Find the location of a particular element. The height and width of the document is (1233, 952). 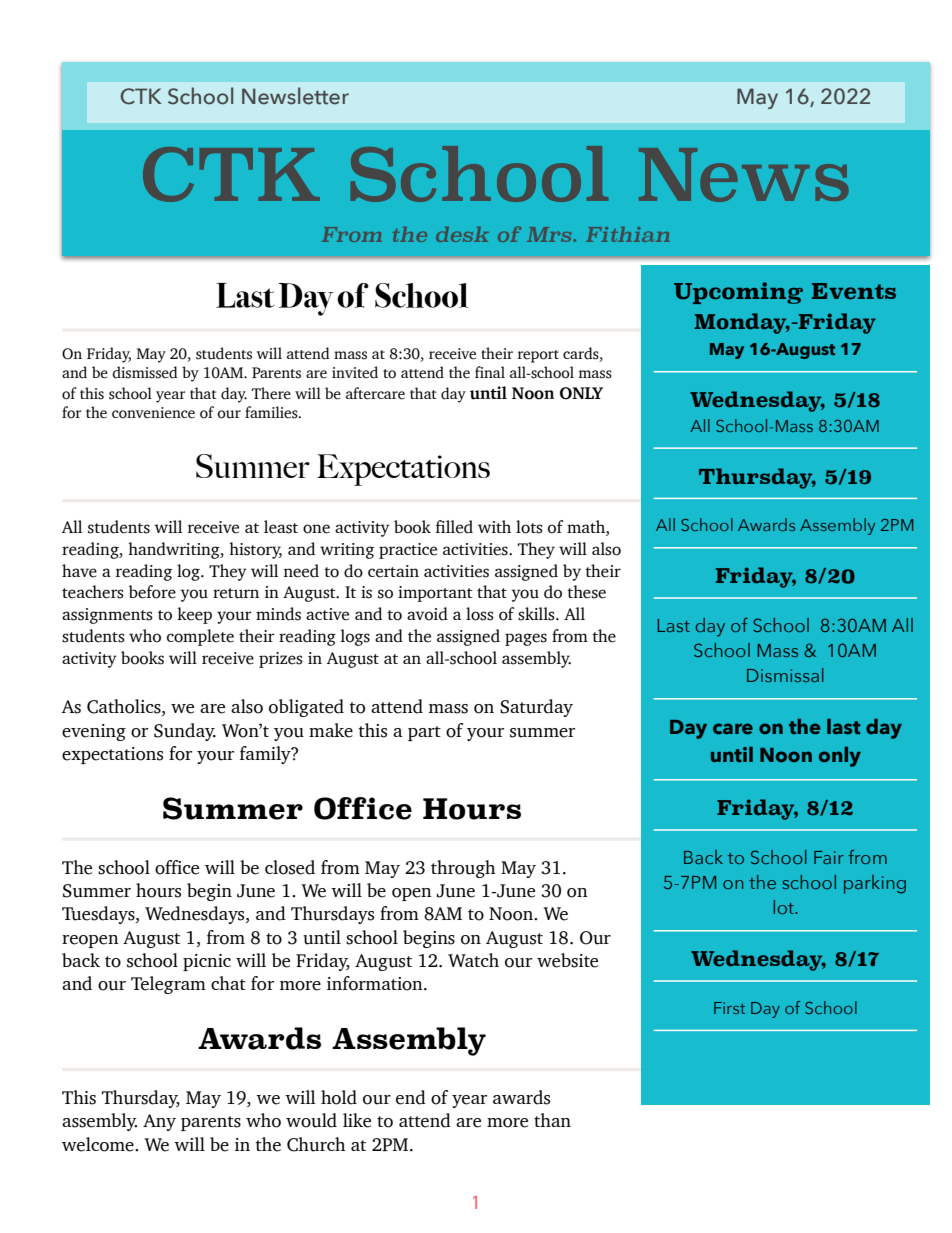

Dismissal is located at coordinates (785, 675).
